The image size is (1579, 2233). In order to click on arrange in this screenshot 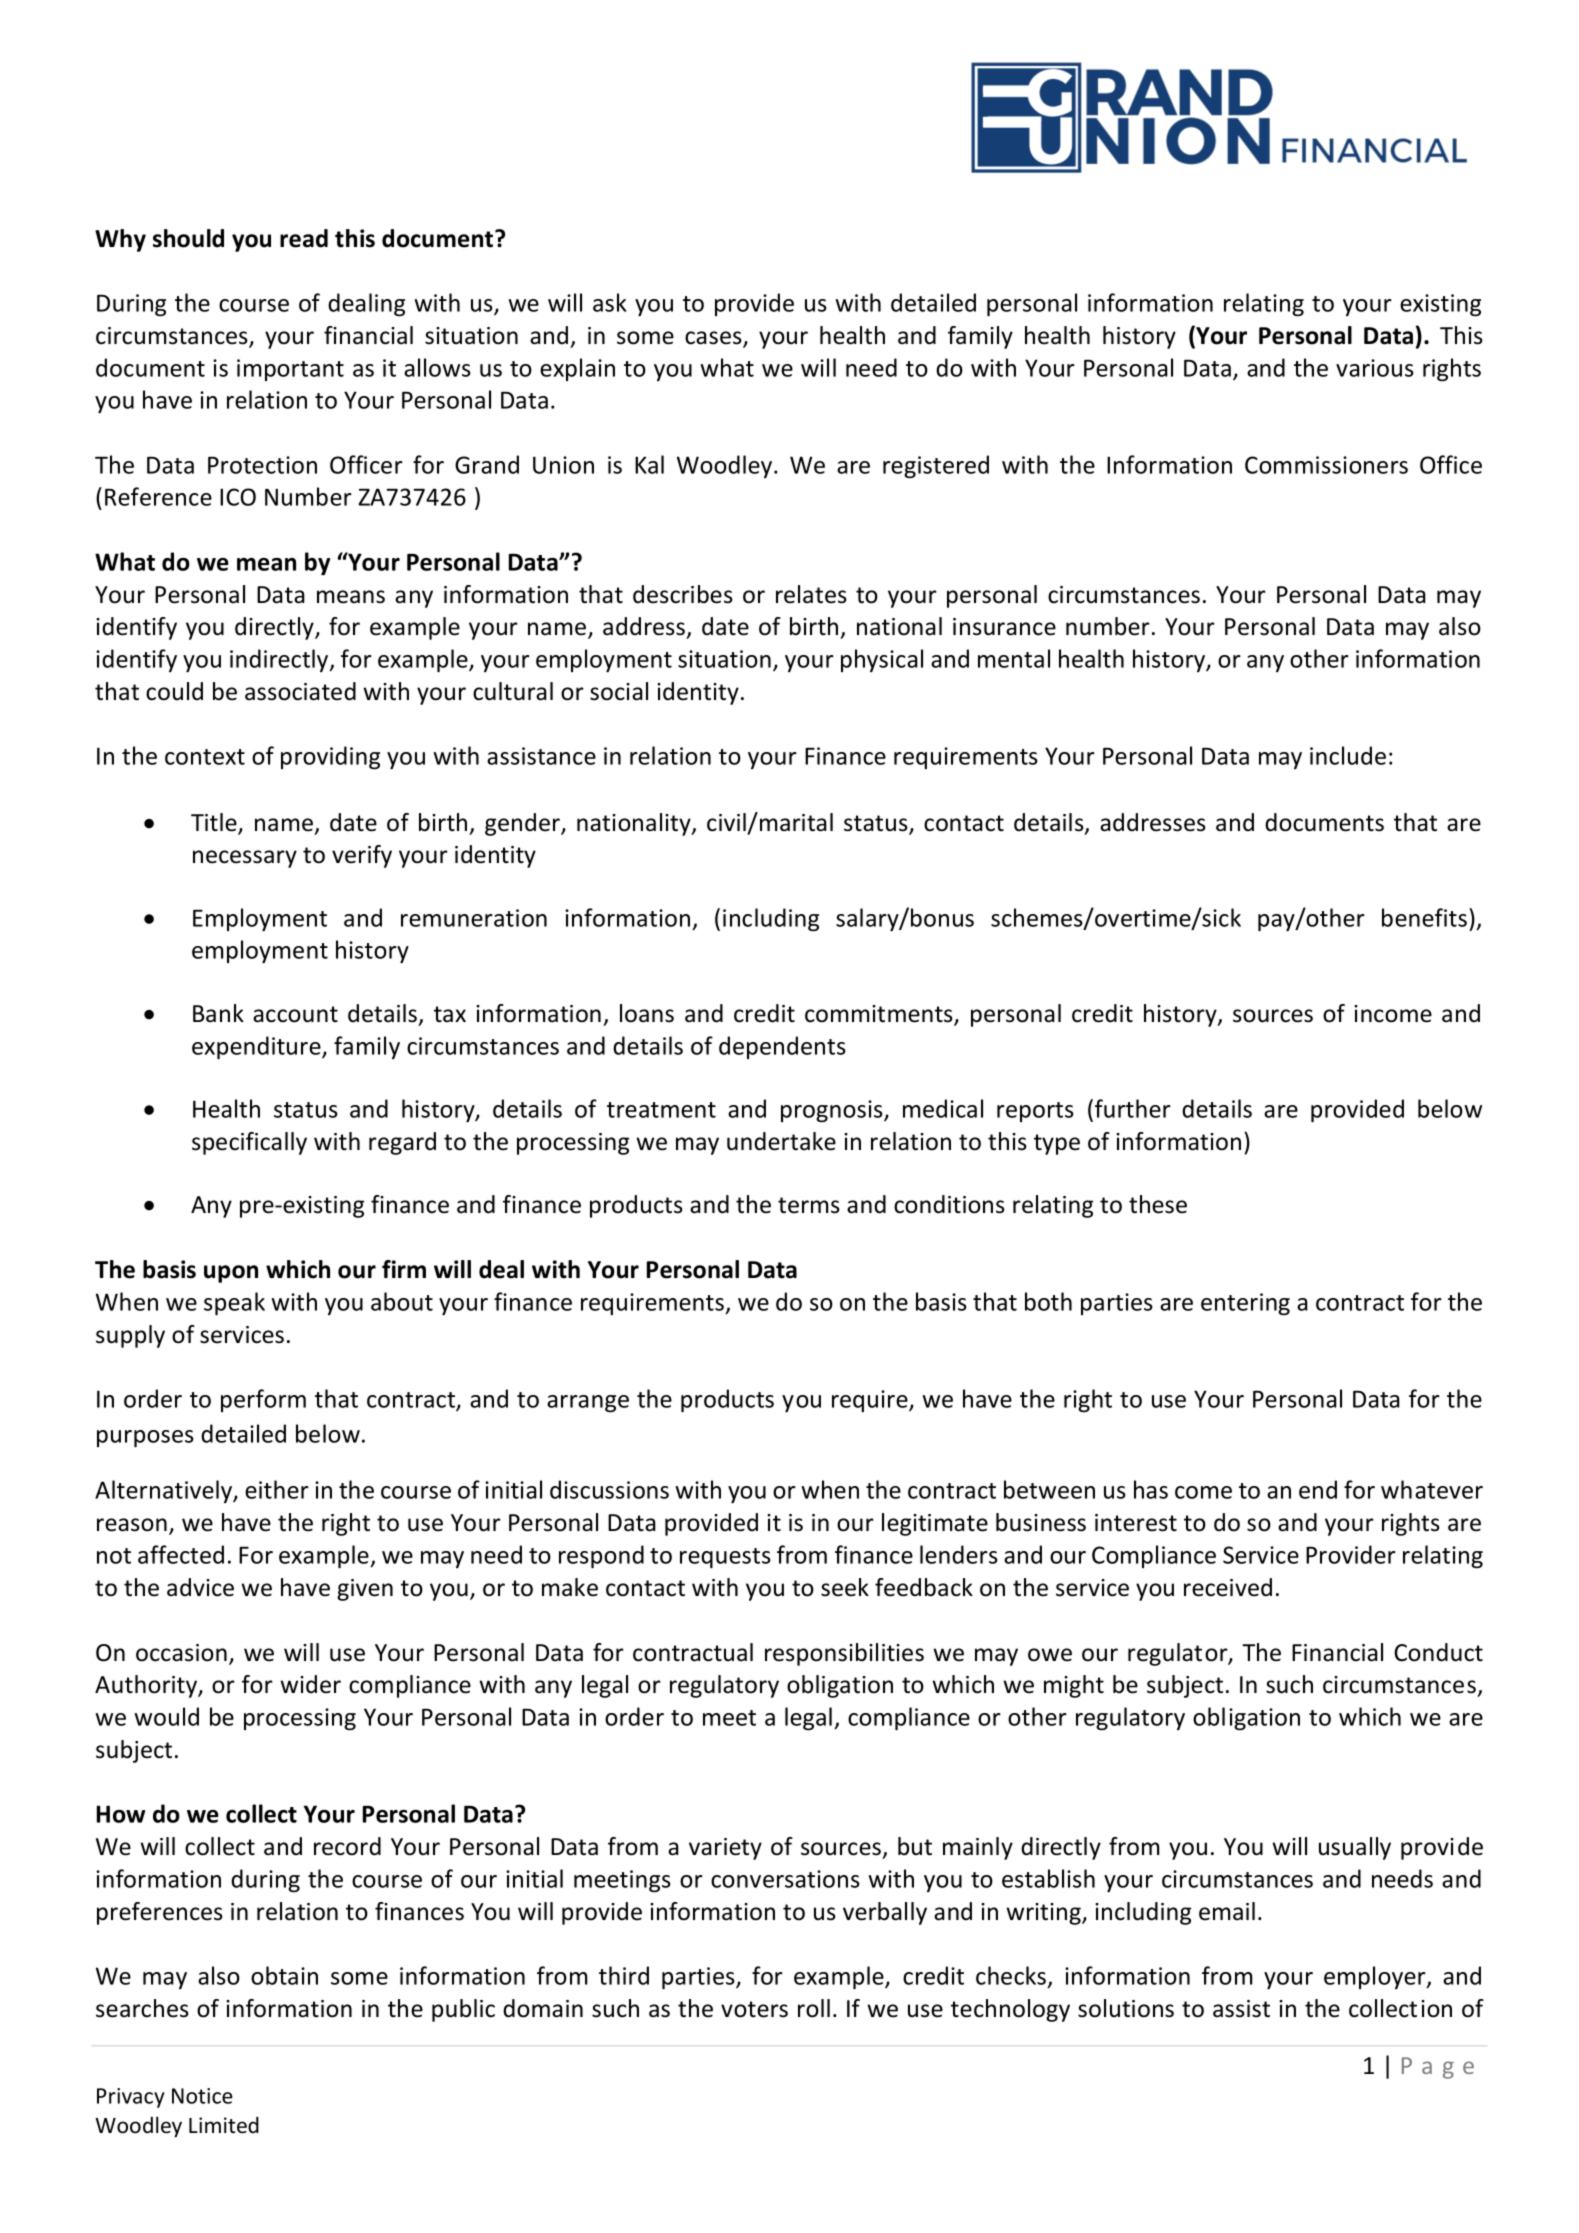, I will do `click(588, 1404)`.
